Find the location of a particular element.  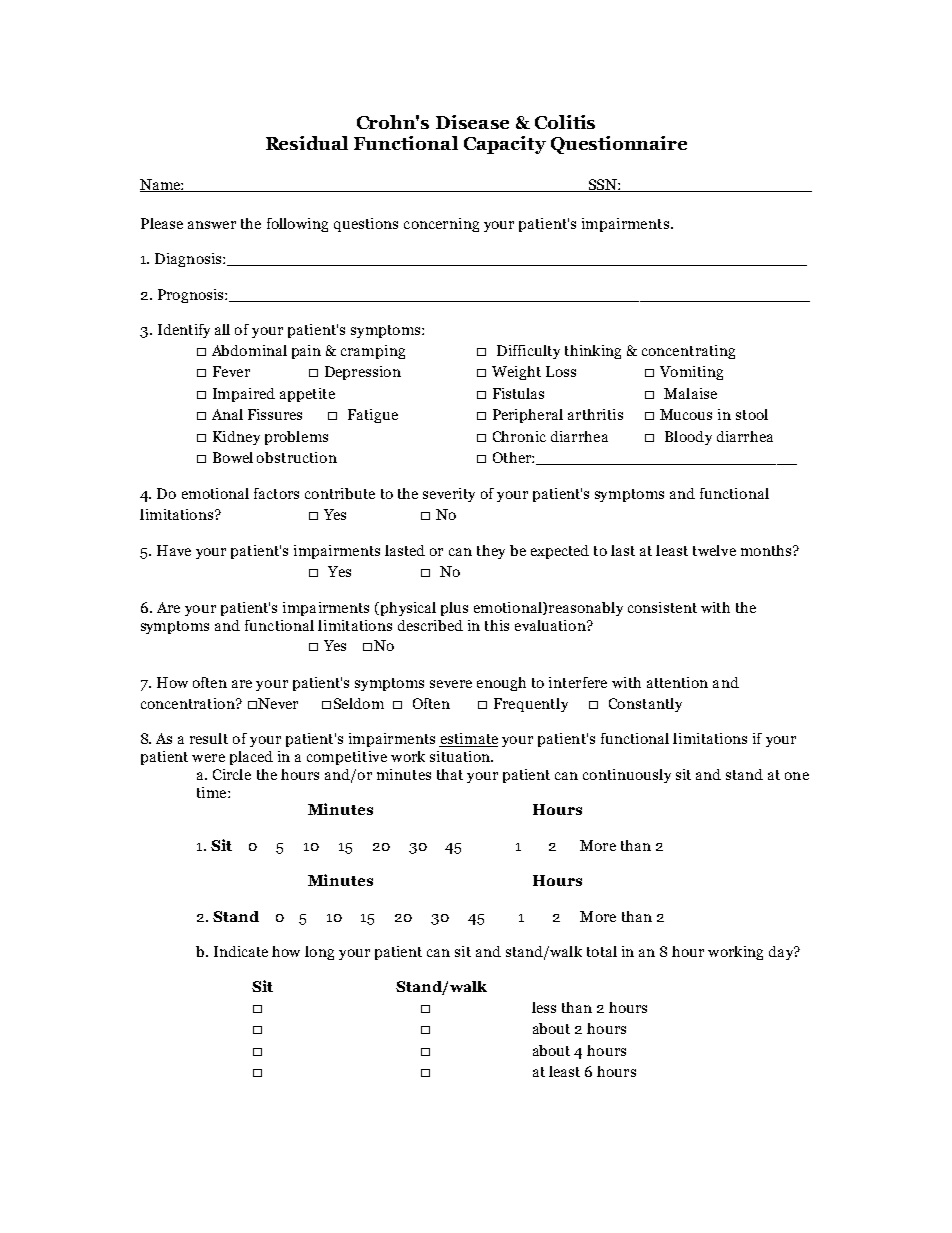

Questionnaire is located at coordinates (619, 145).
